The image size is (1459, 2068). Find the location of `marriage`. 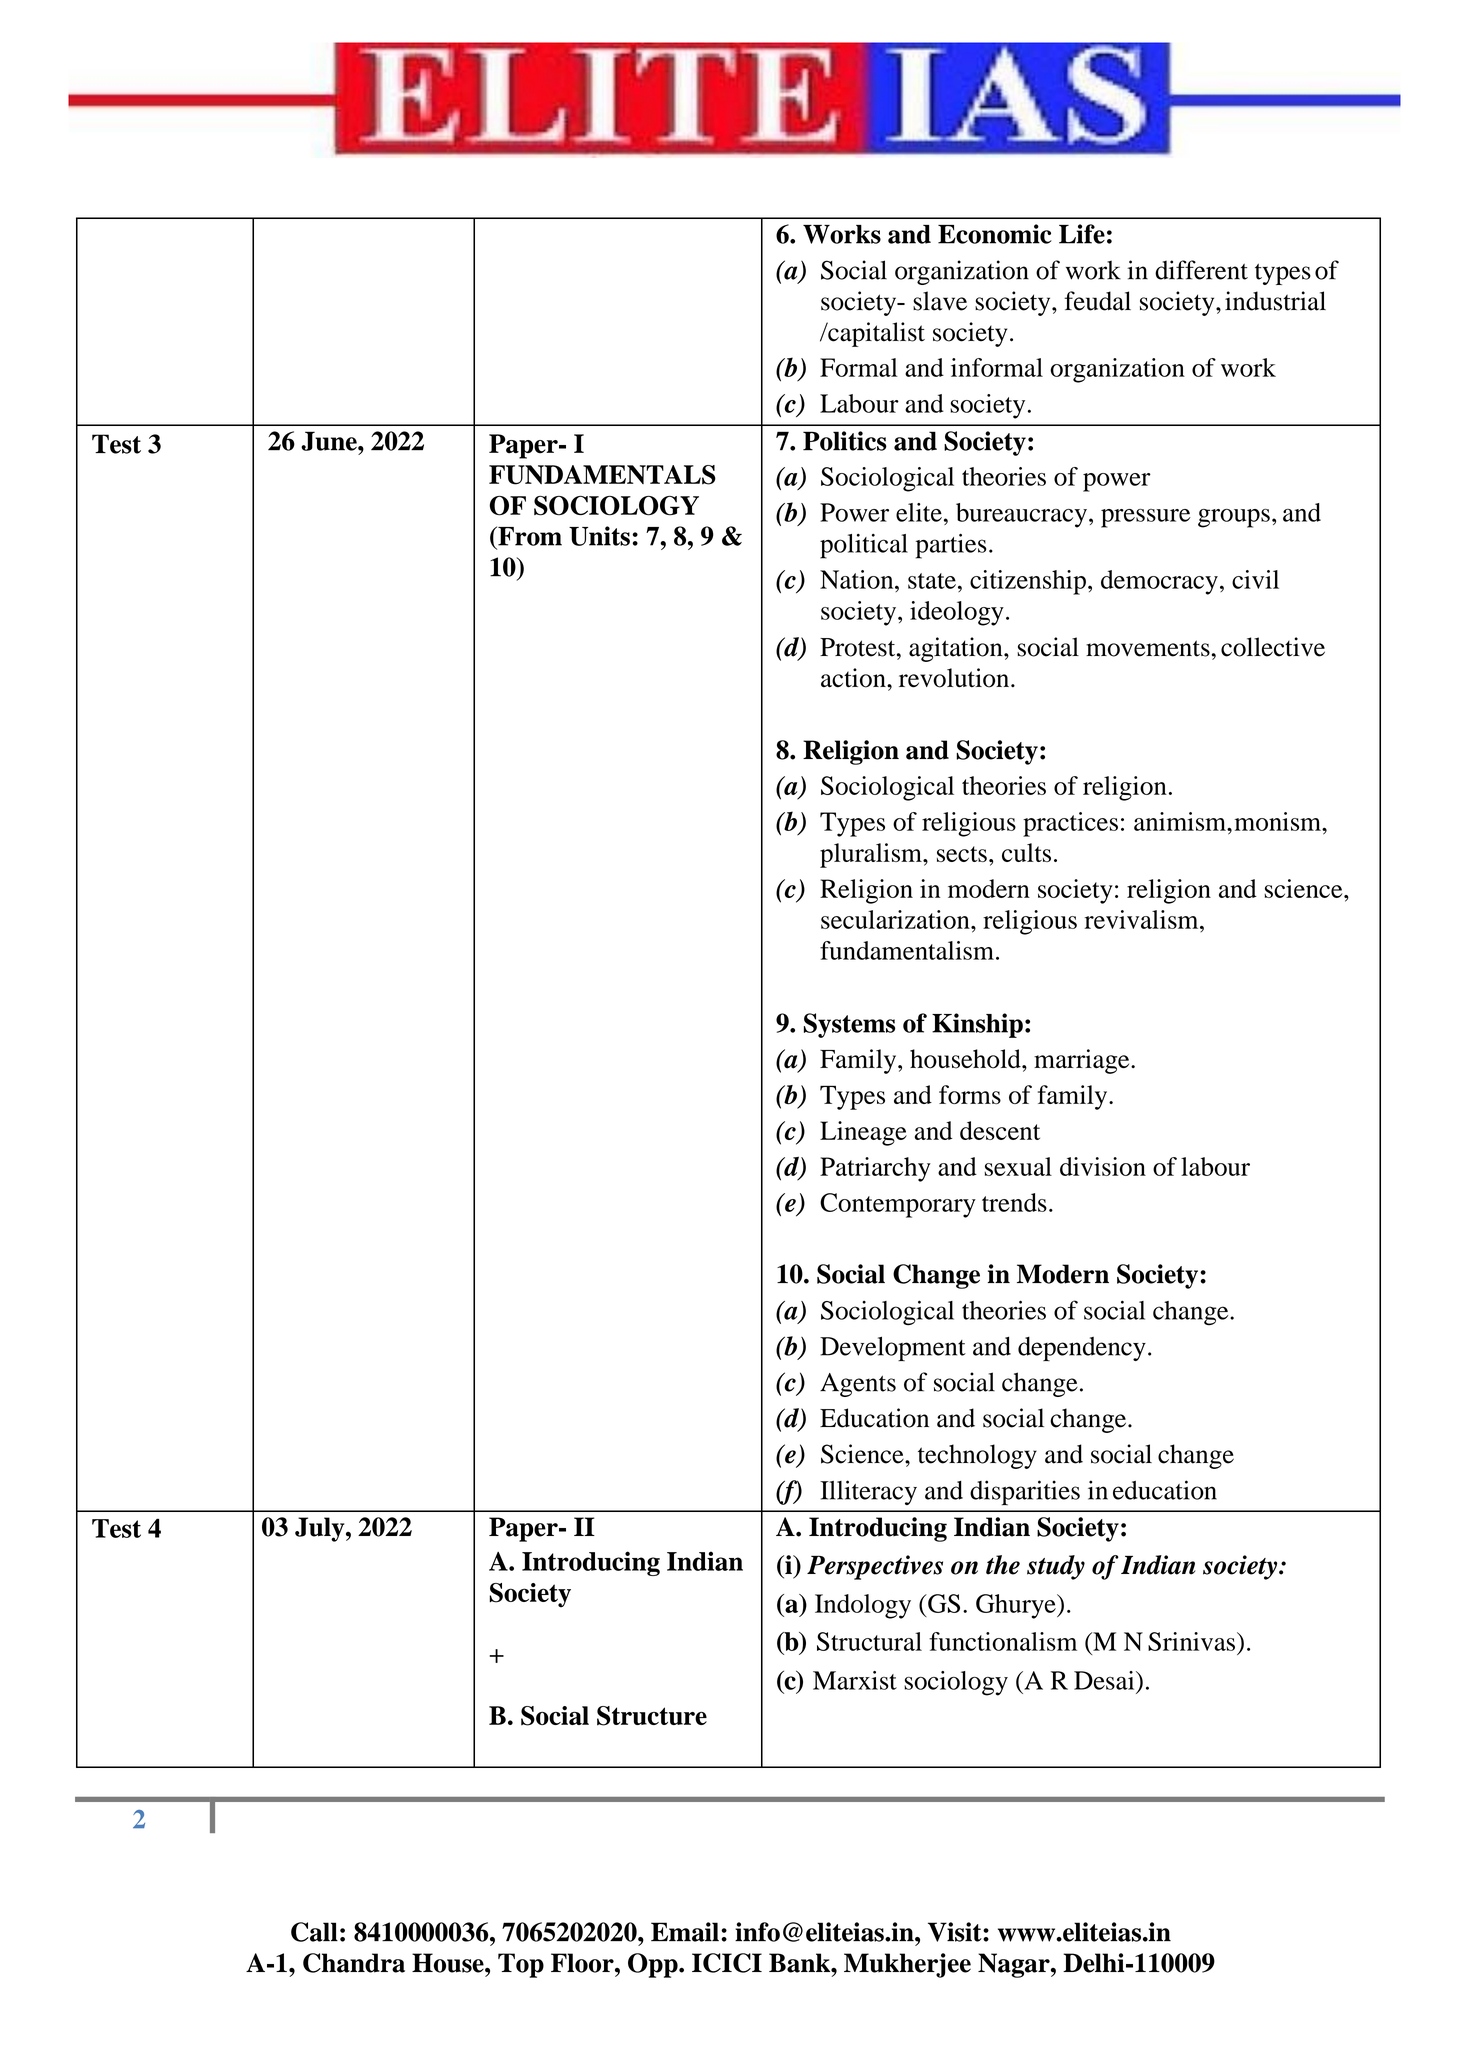

marriage is located at coordinates (1083, 1061).
